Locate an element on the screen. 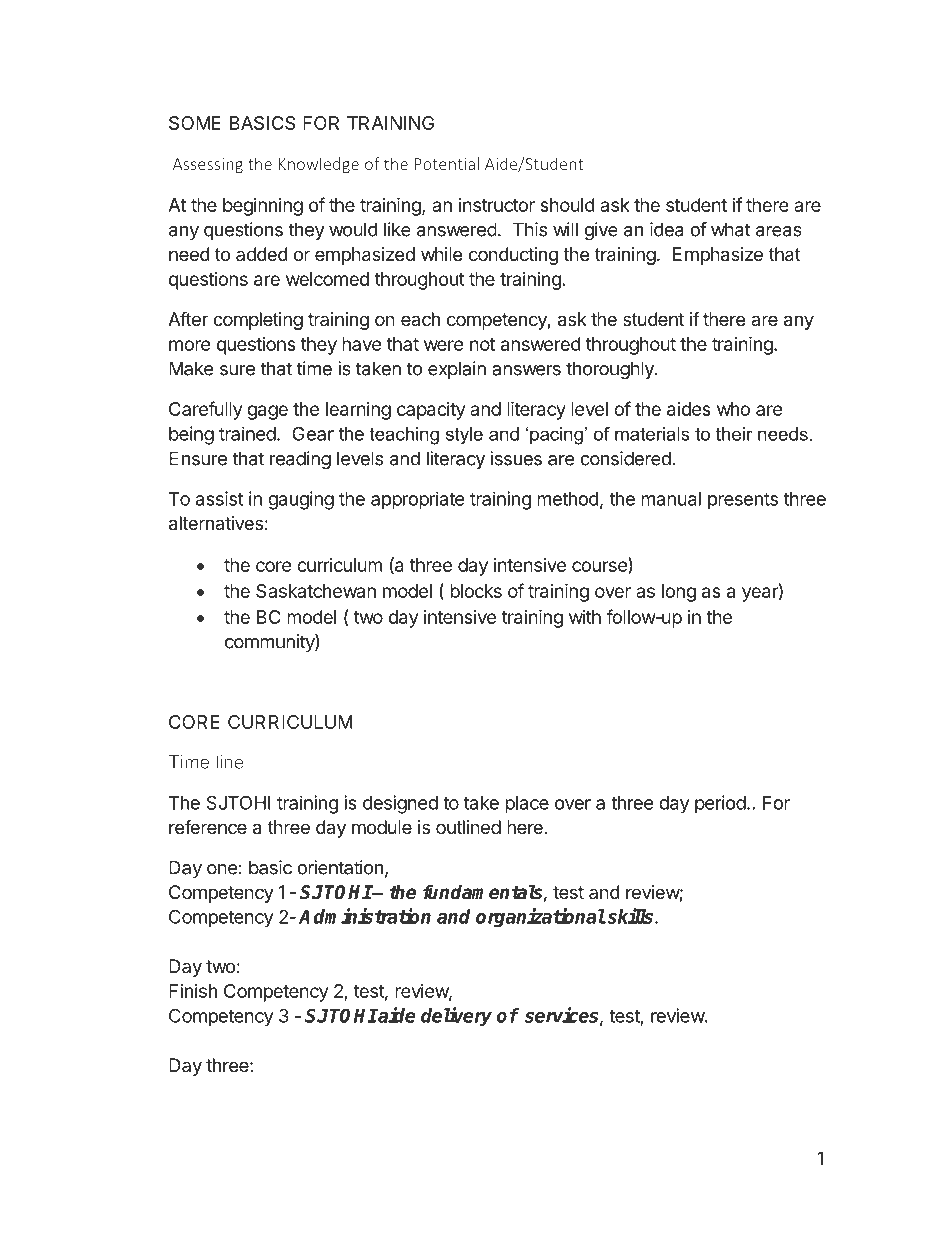  Finish is located at coordinates (193, 991).
